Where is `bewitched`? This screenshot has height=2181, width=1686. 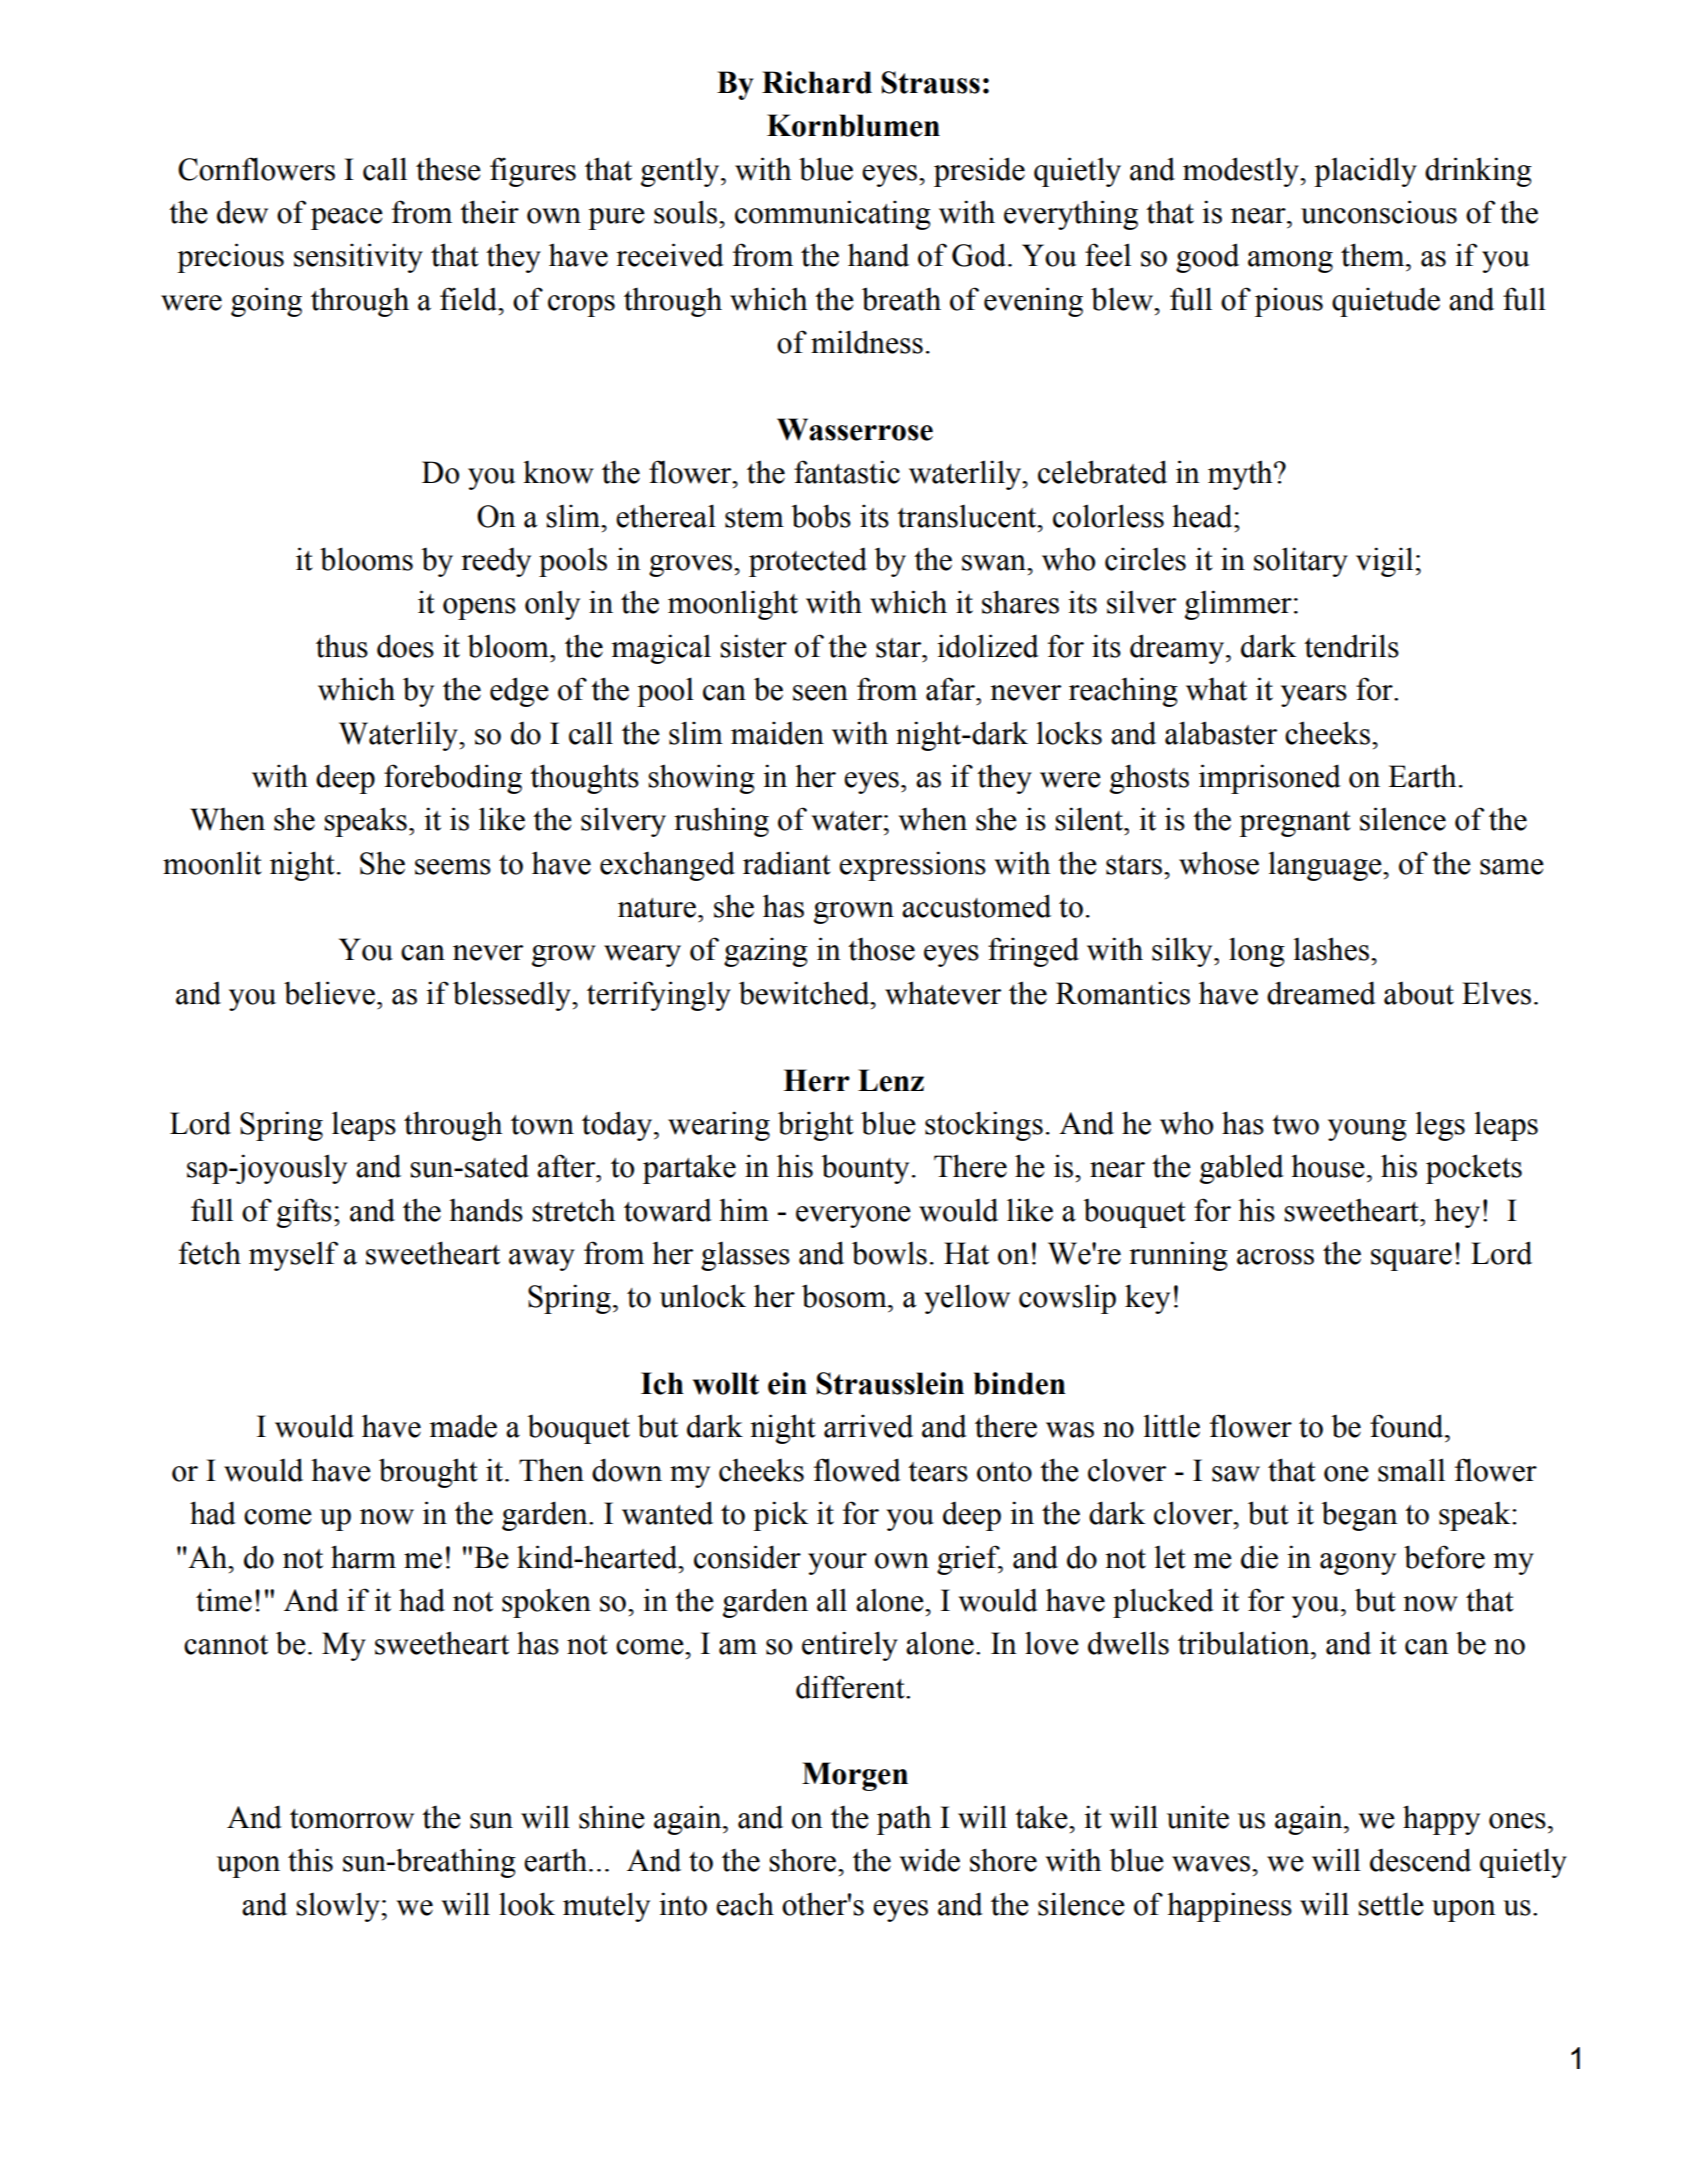 bewitched is located at coordinates (805, 993).
